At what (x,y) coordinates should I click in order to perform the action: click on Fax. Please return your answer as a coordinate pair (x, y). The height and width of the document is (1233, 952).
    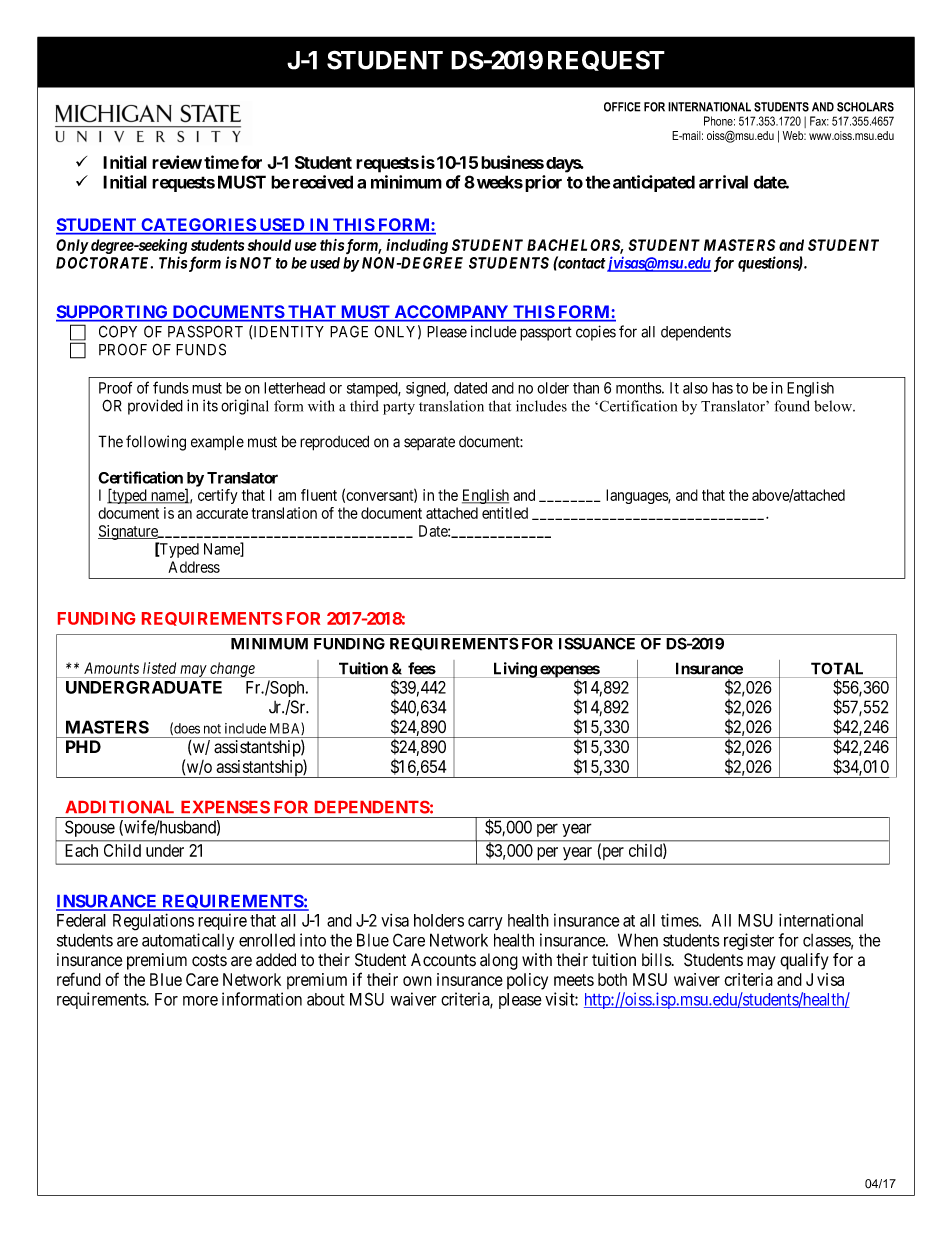
    Looking at the image, I should click on (819, 121).
